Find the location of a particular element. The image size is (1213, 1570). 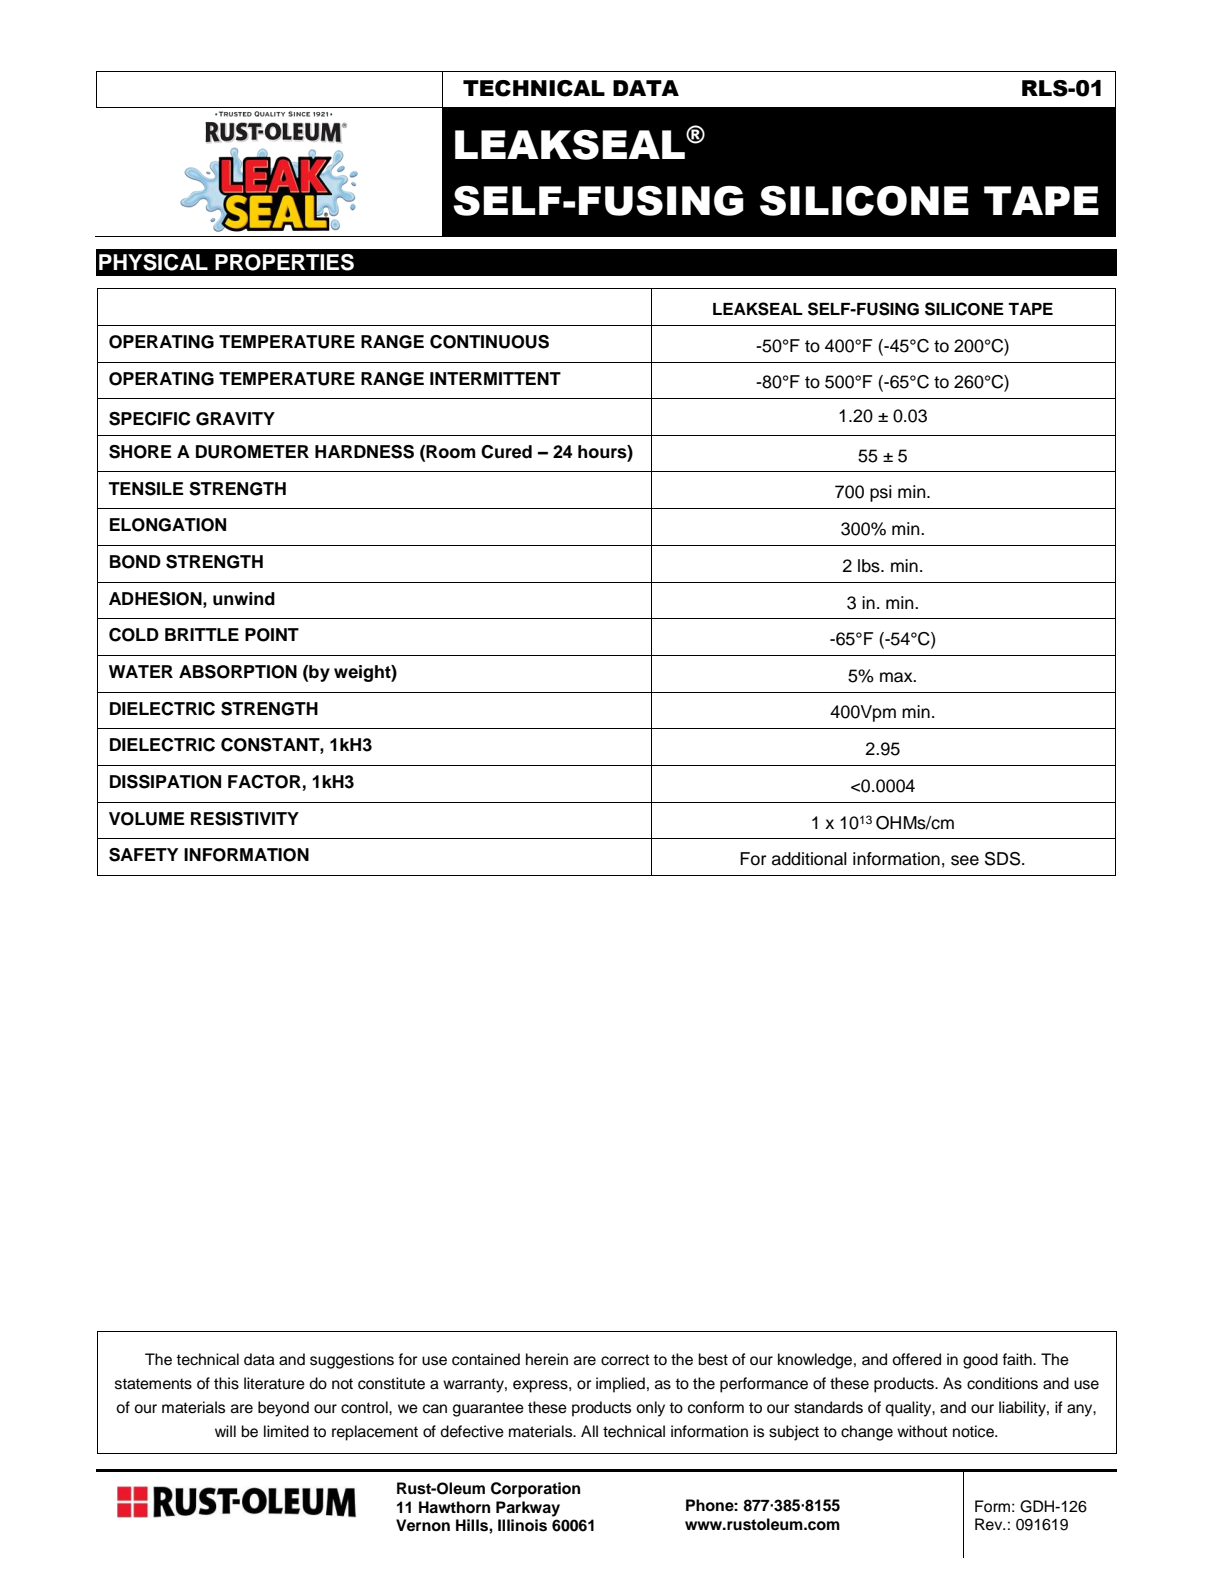

POINT is located at coordinates (272, 635).
